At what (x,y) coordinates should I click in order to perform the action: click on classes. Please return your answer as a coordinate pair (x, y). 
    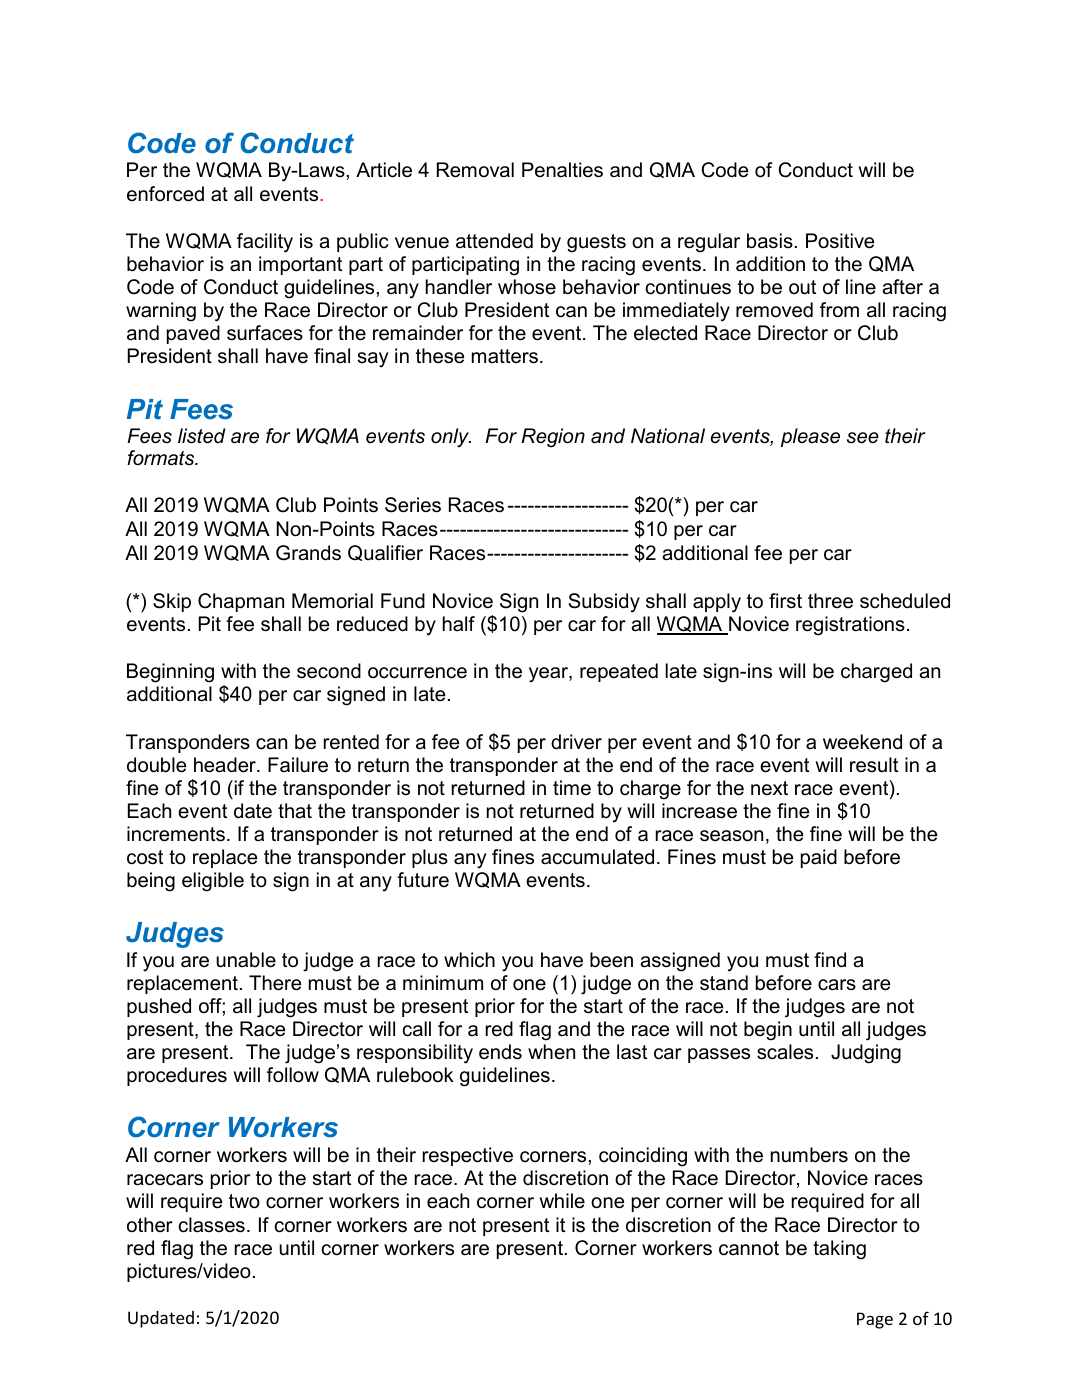
    Looking at the image, I should click on (212, 1225).
